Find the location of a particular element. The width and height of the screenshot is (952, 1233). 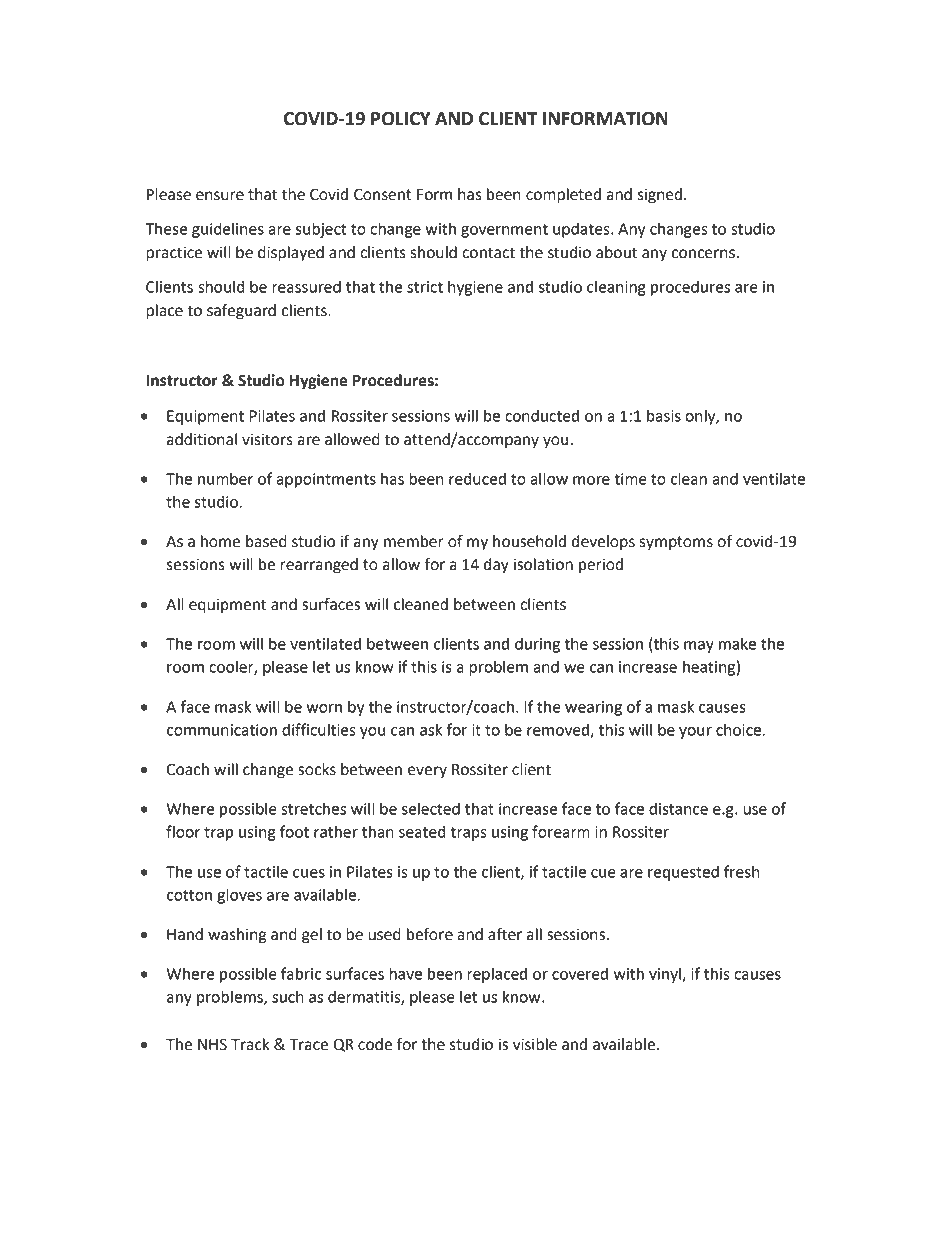

basis is located at coordinates (664, 415).
